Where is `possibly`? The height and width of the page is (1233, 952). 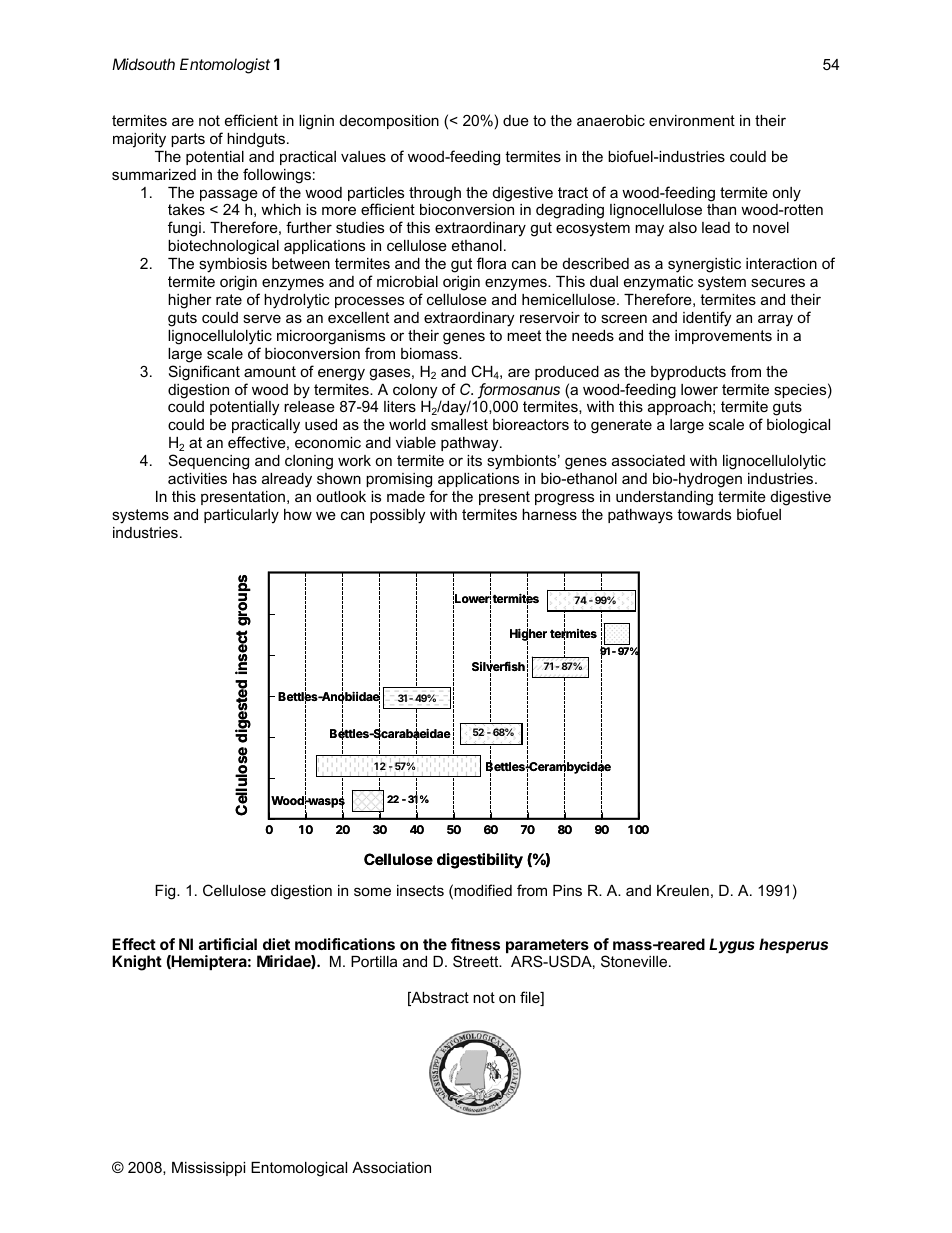 possibly is located at coordinates (397, 516).
